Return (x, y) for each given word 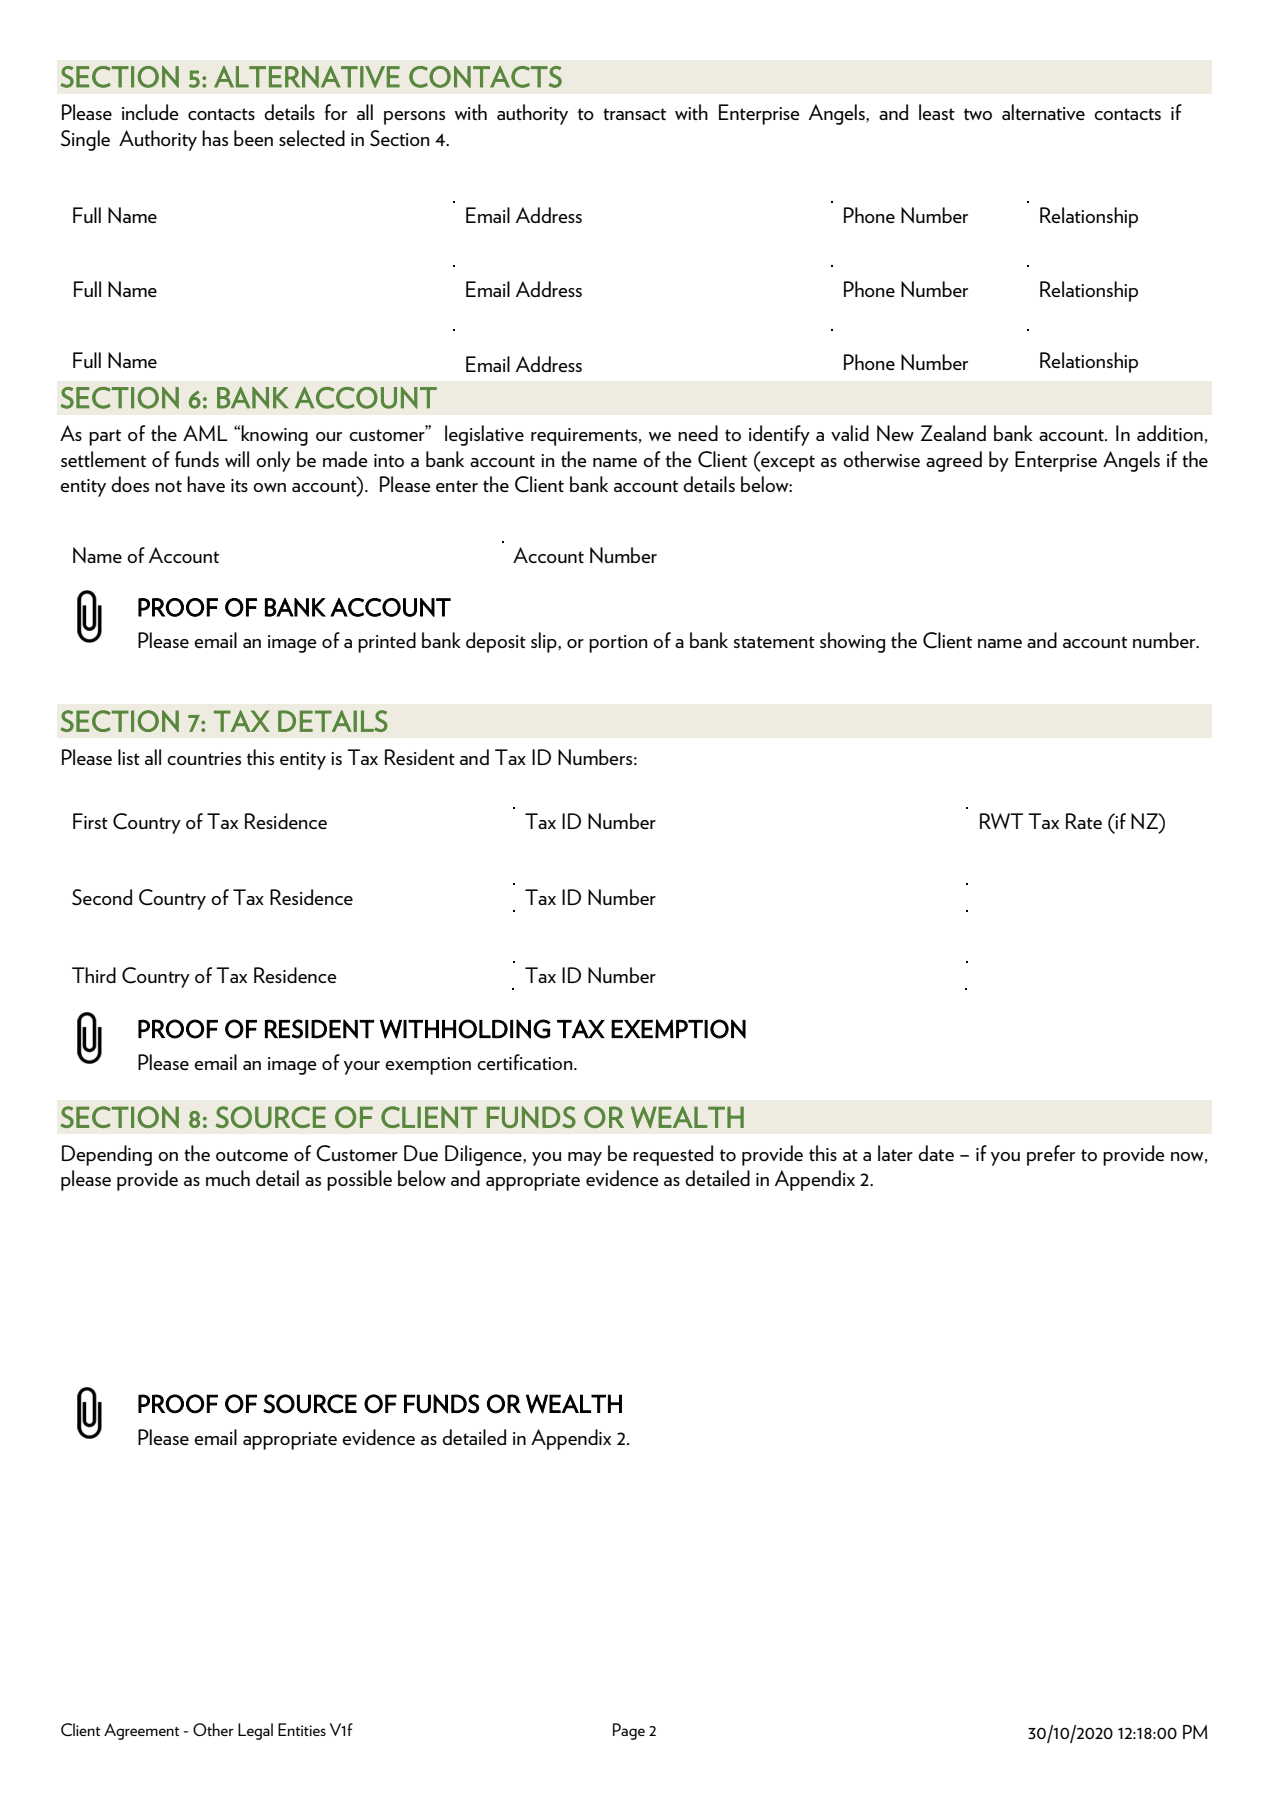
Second (102, 897)
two (978, 114)
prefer (1051, 1155)
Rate (1084, 821)
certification (526, 1062)
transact (634, 114)
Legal (255, 1731)
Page (629, 1731)
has (215, 138)
